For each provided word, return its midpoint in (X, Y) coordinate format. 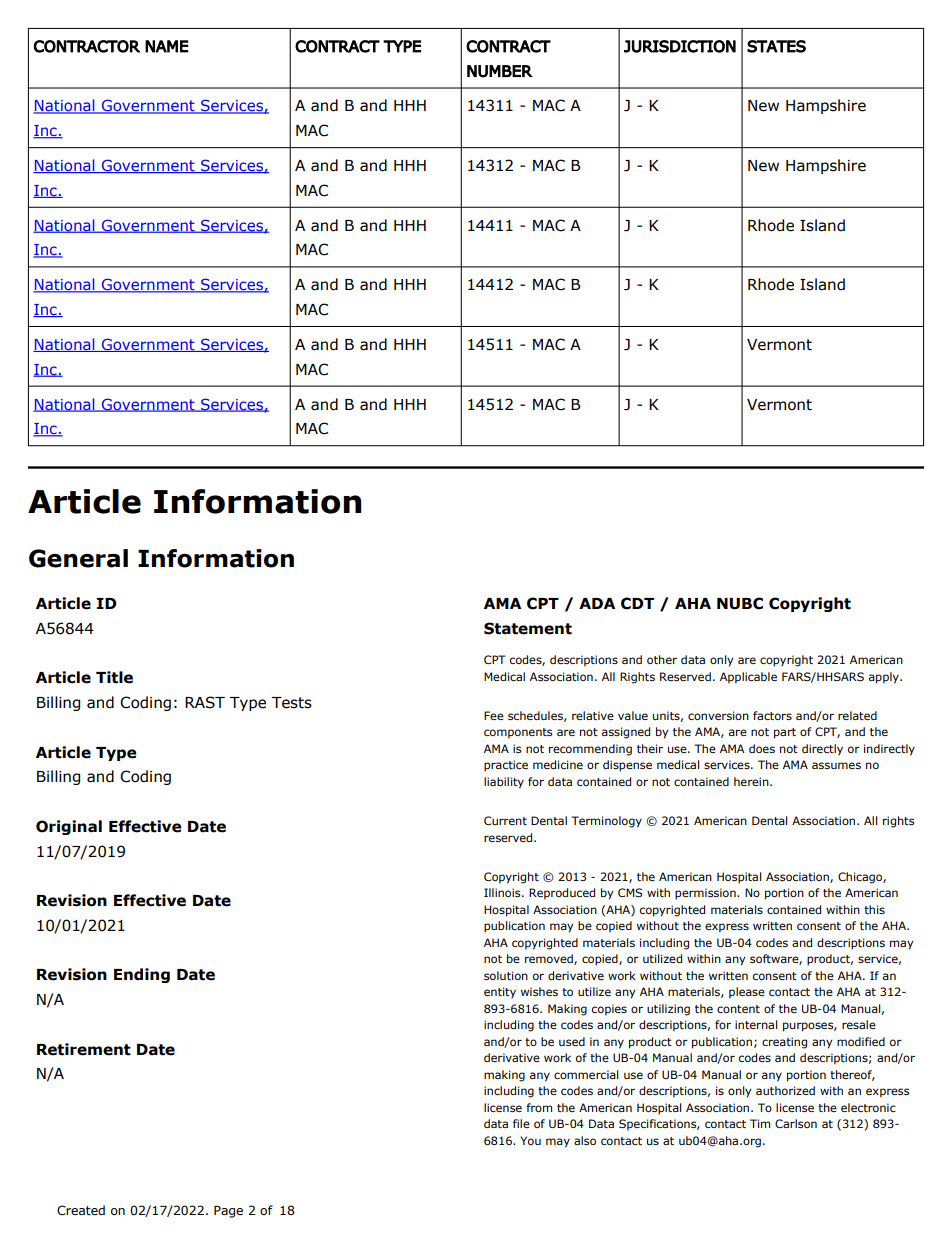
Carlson (796, 1123)
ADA (597, 603)
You (530, 1140)
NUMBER (500, 71)
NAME (167, 46)
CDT (637, 603)
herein (752, 781)
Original (69, 827)
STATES (776, 46)
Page (228, 1212)
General (78, 558)
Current (505, 820)
